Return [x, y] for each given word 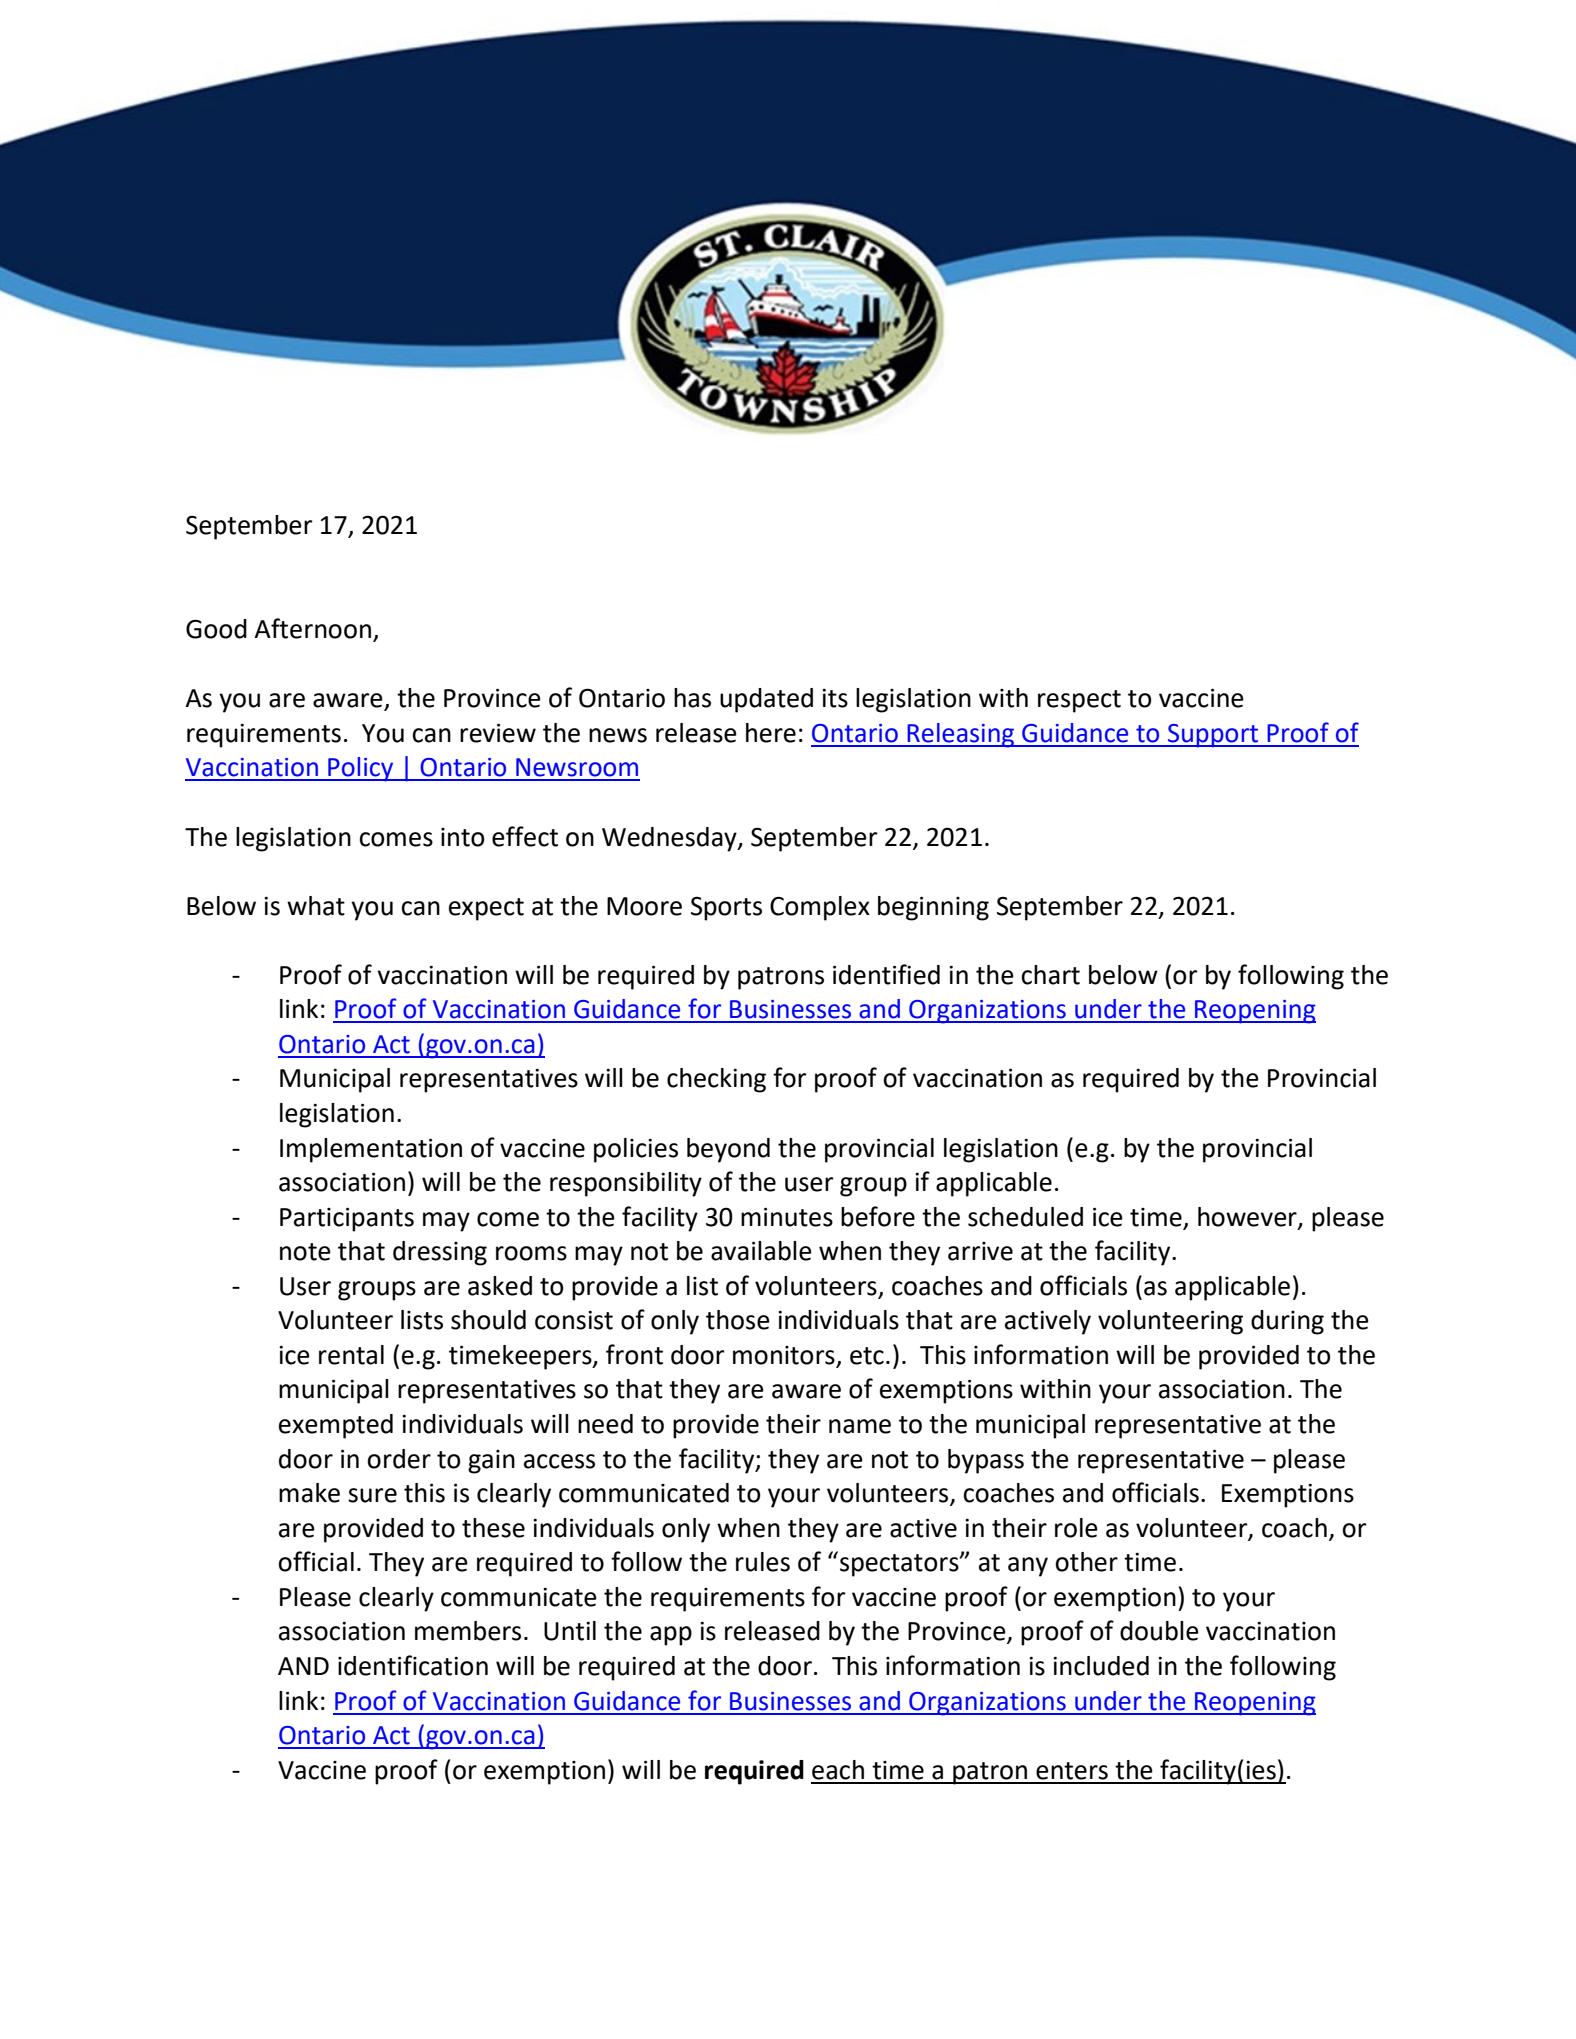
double [1159, 1631]
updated [766, 700]
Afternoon [312, 628]
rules [763, 1562]
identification [413, 1665]
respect [1079, 701]
